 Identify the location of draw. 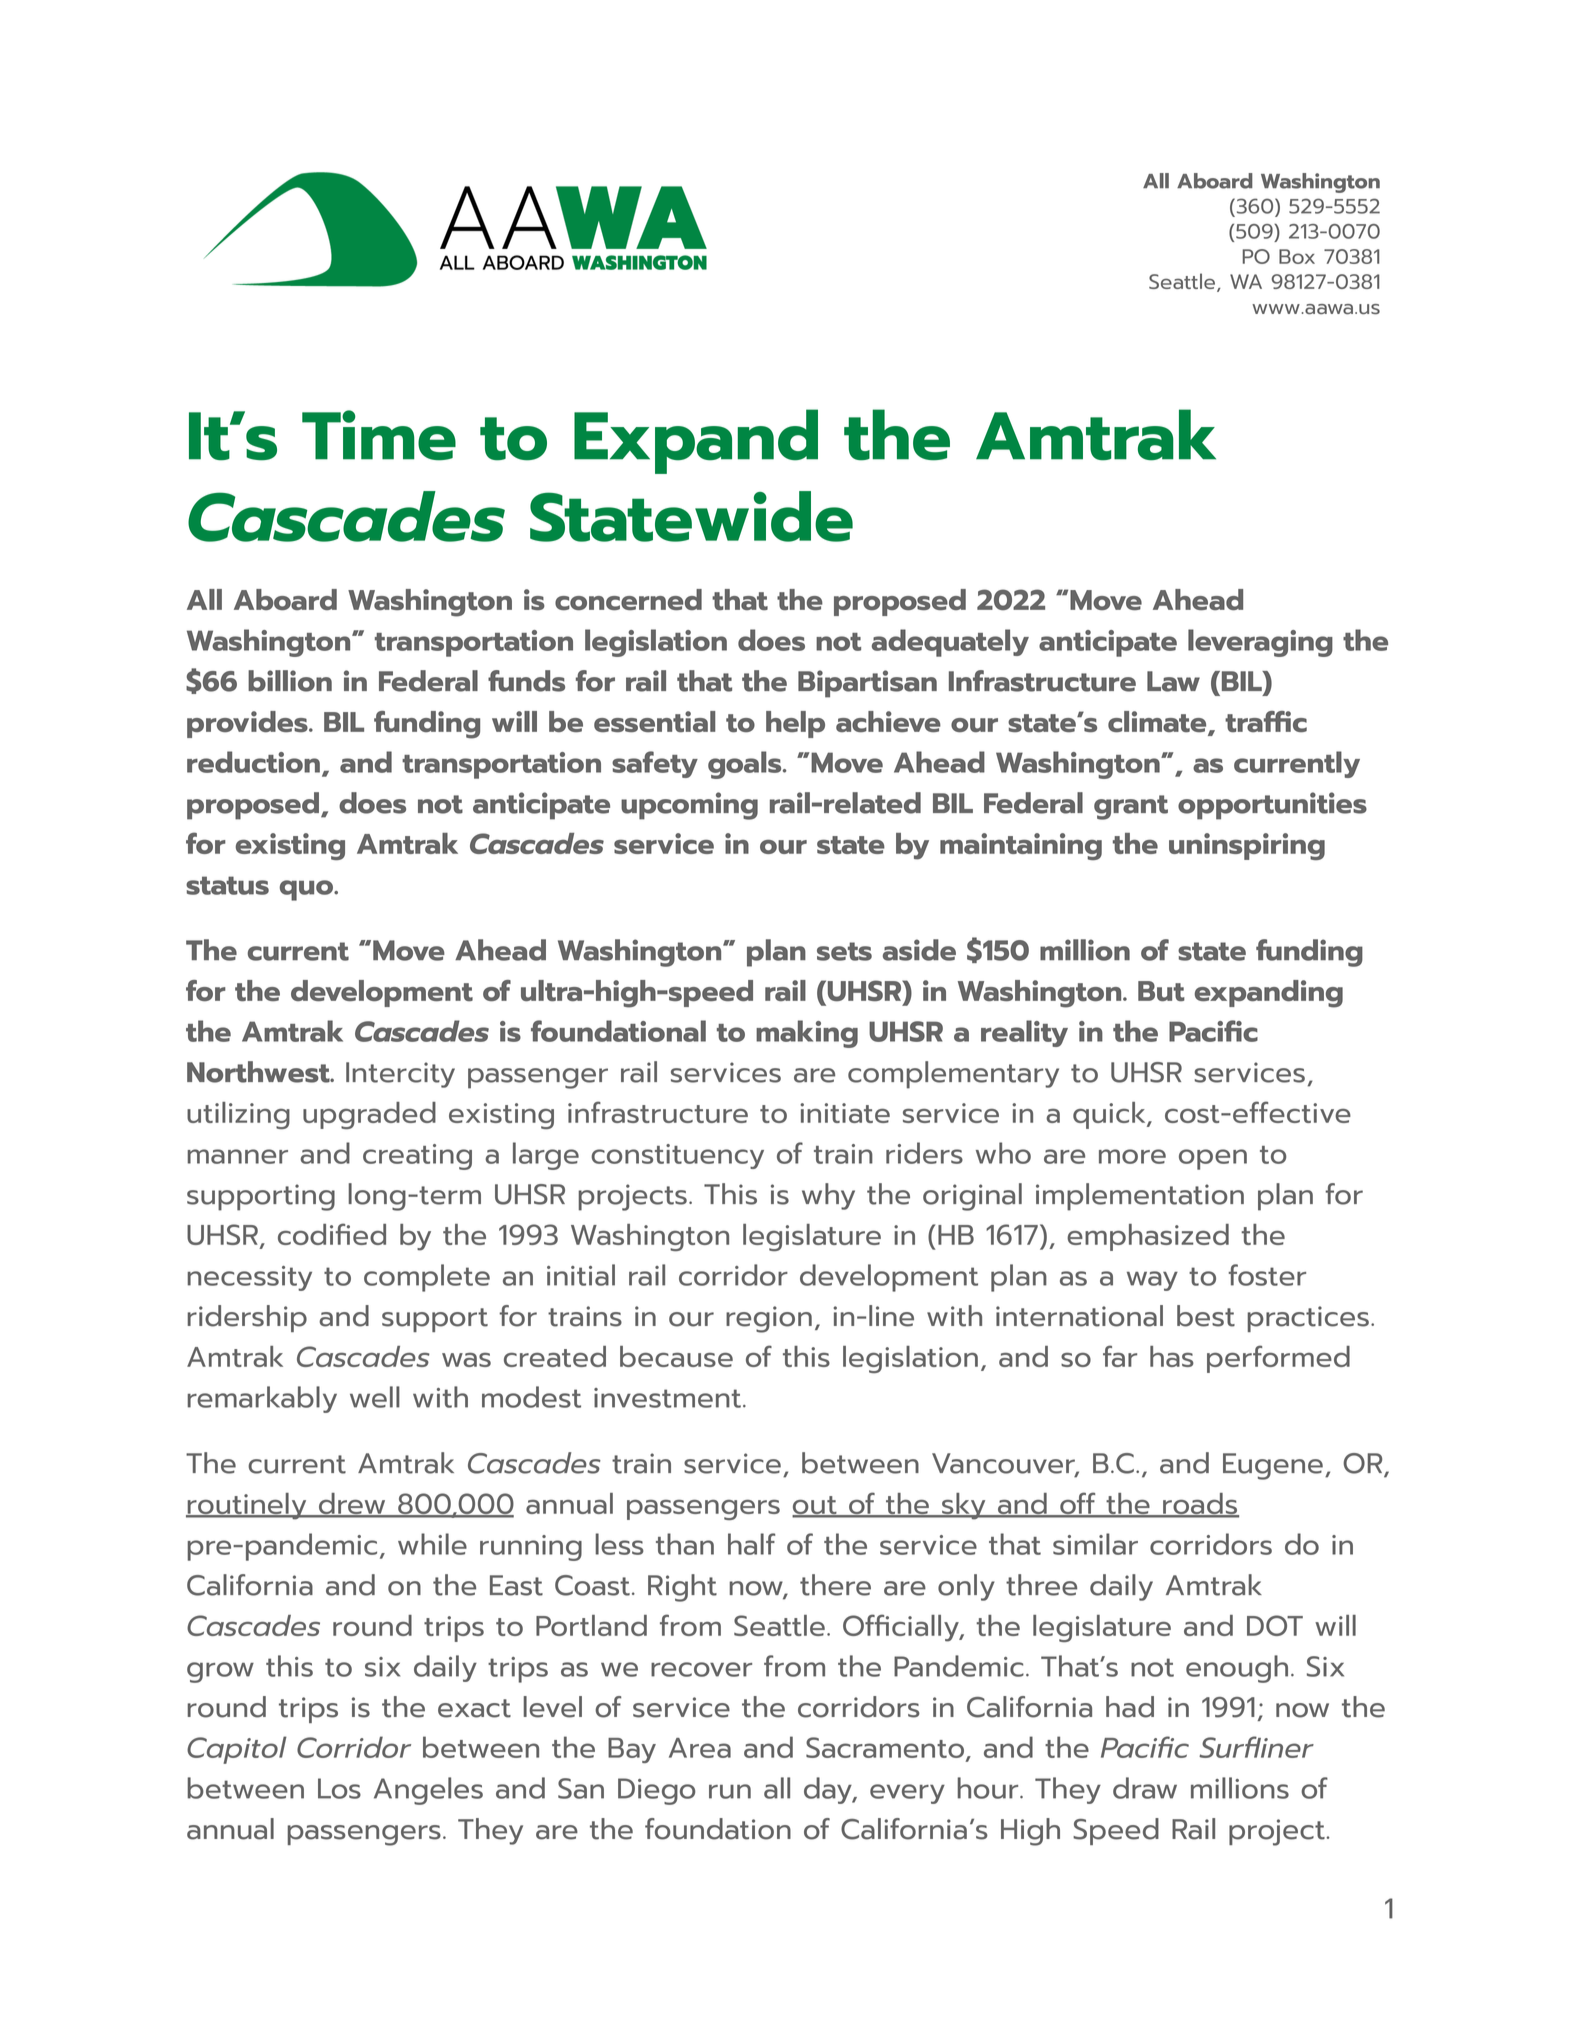
(1145, 1788).
